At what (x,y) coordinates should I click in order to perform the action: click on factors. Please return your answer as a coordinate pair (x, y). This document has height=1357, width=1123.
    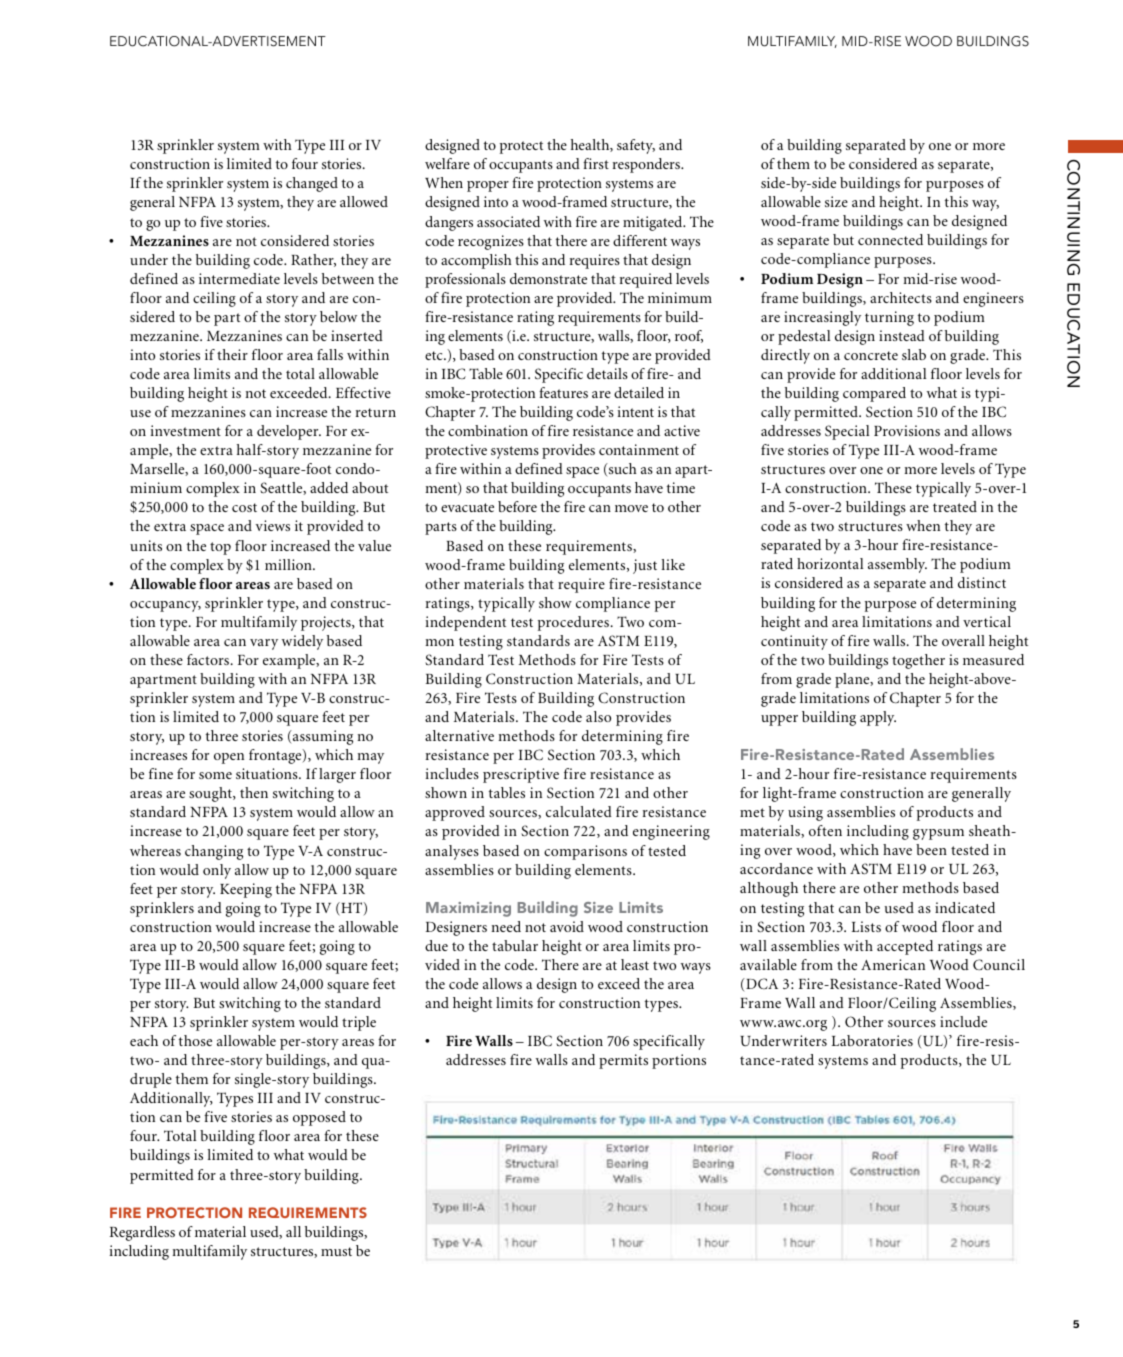
    Looking at the image, I should click on (209, 659).
